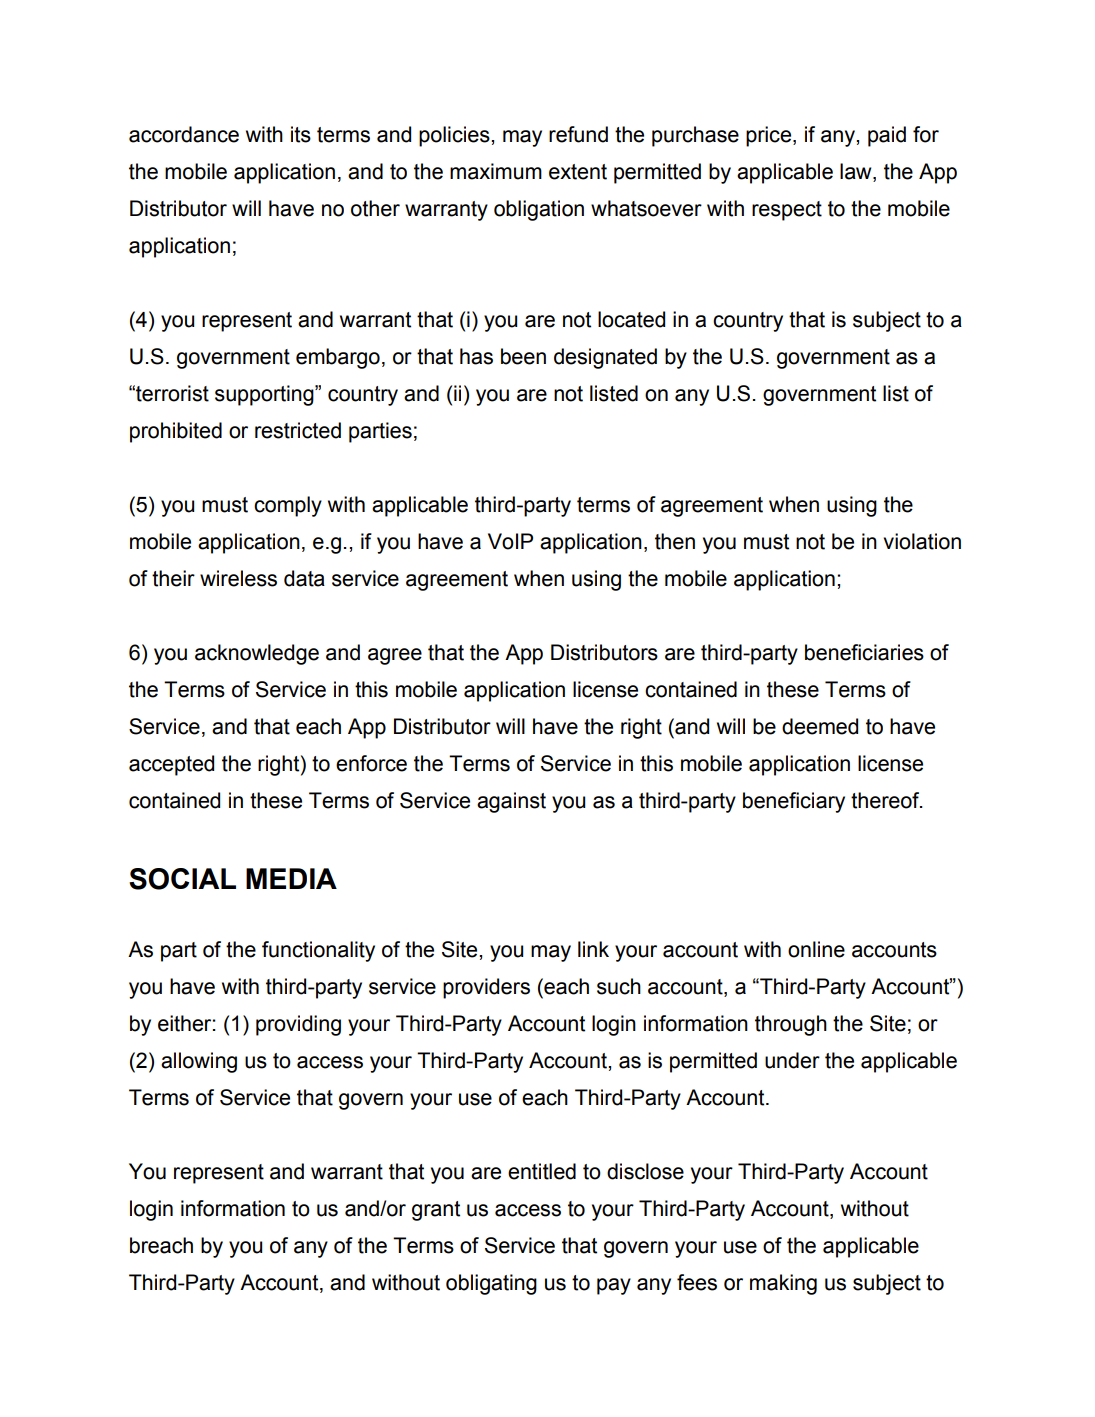  What do you see at coordinates (857, 172) in the document?
I see `law` at bounding box center [857, 172].
